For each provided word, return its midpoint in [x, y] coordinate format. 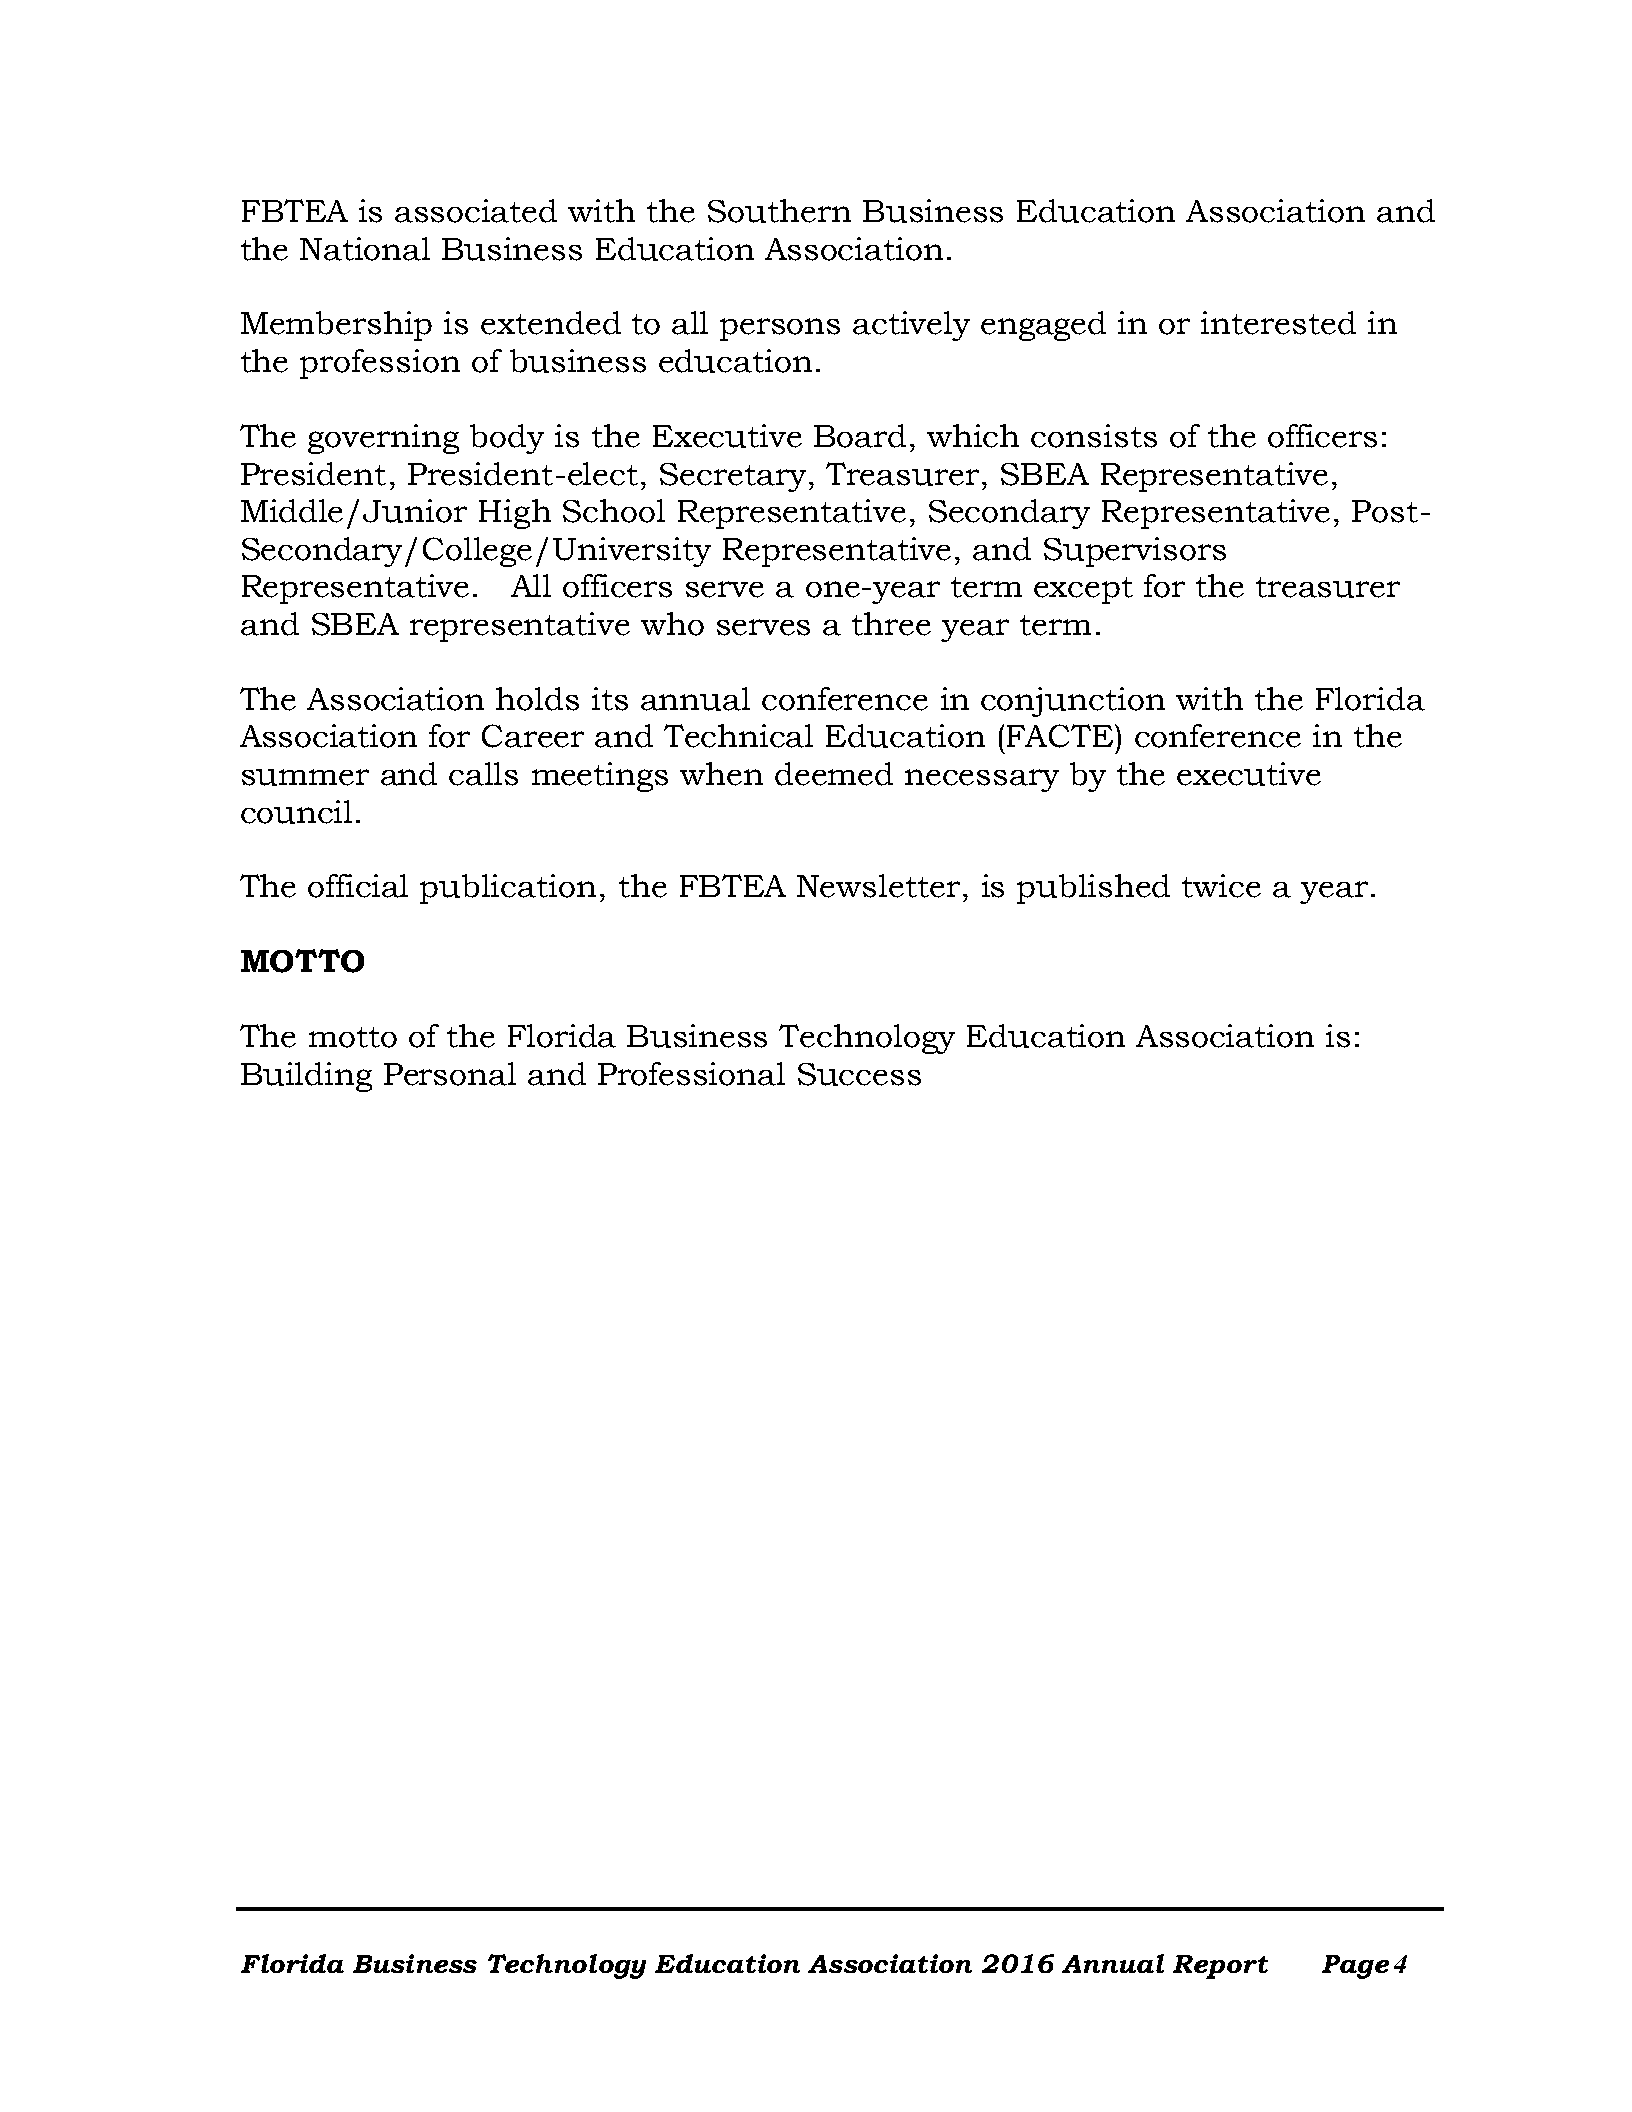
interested [1278, 323]
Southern [779, 211]
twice [1221, 886]
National [365, 249]
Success [859, 1074]
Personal [450, 1074]
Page [1355, 1967]
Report [1220, 1967]
